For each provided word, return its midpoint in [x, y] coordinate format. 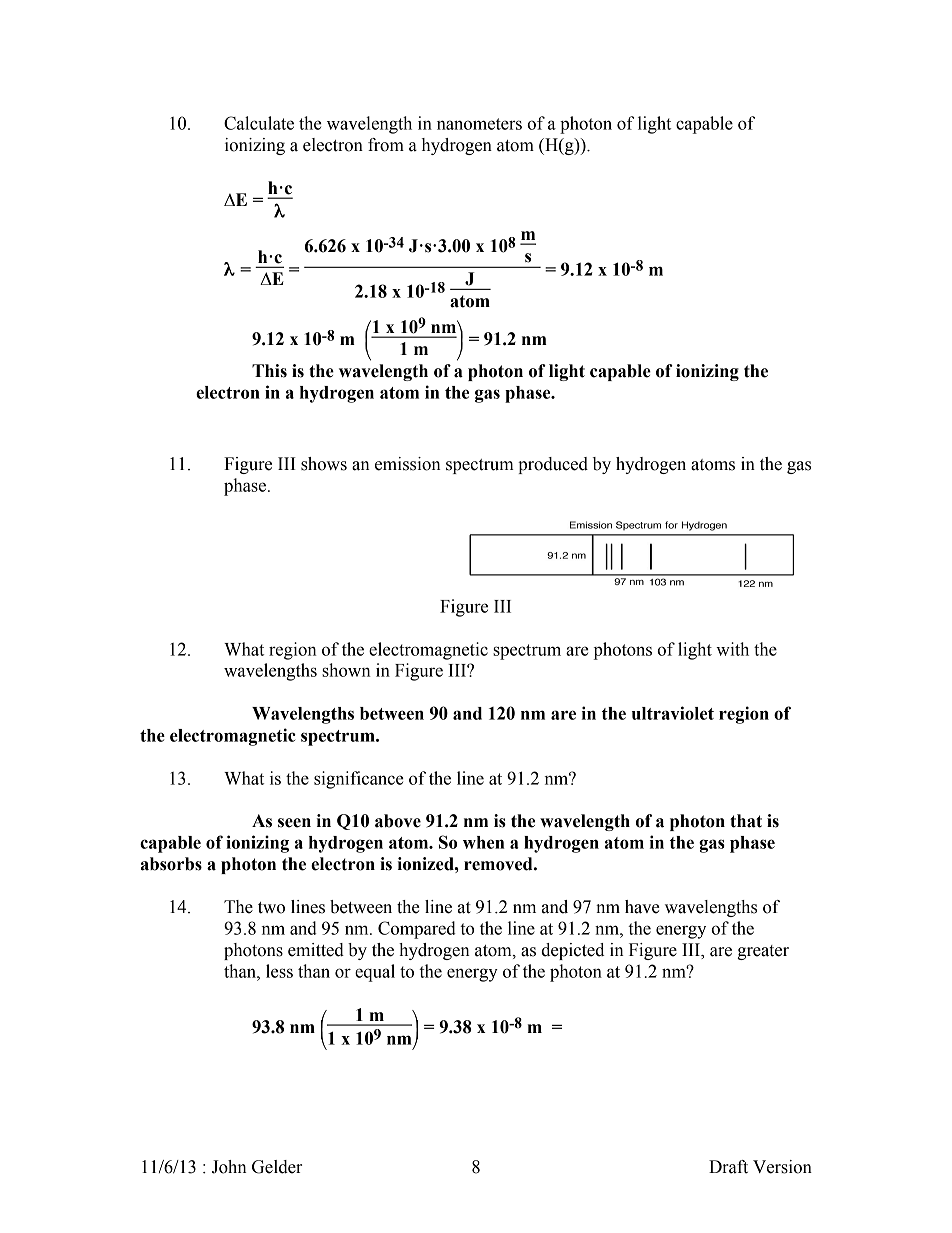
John [229, 1167]
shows [324, 464]
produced [553, 465]
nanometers [479, 124]
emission [408, 464]
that [746, 821]
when [483, 842]
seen [294, 823]
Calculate [259, 123]
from [386, 145]
